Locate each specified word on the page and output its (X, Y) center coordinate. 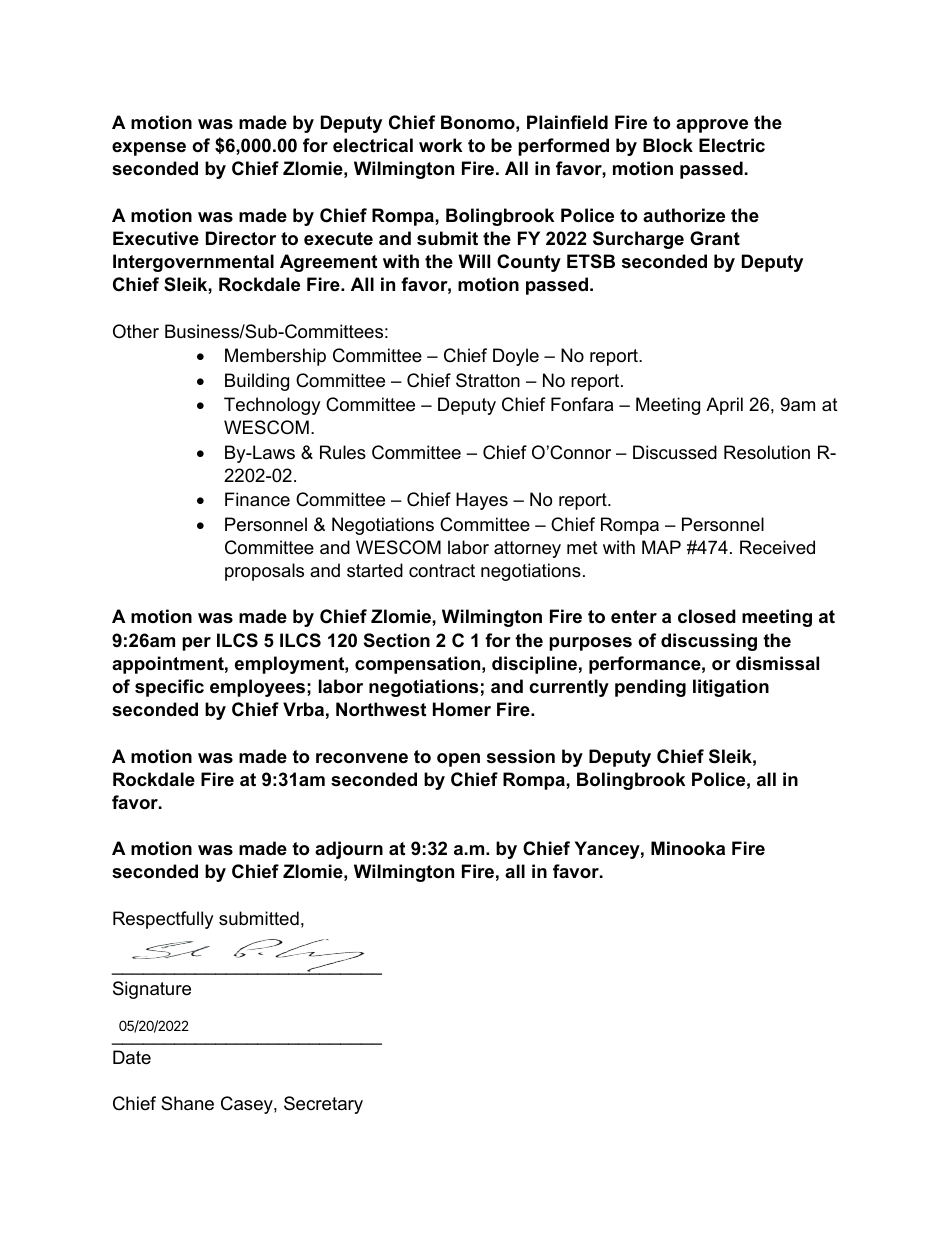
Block (668, 145)
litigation (731, 688)
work (440, 145)
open (458, 760)
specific (169, 688)
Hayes (482, 501)
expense (149, 149)
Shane (187, 1103)
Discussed (675, 452)
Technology (272, 406)
